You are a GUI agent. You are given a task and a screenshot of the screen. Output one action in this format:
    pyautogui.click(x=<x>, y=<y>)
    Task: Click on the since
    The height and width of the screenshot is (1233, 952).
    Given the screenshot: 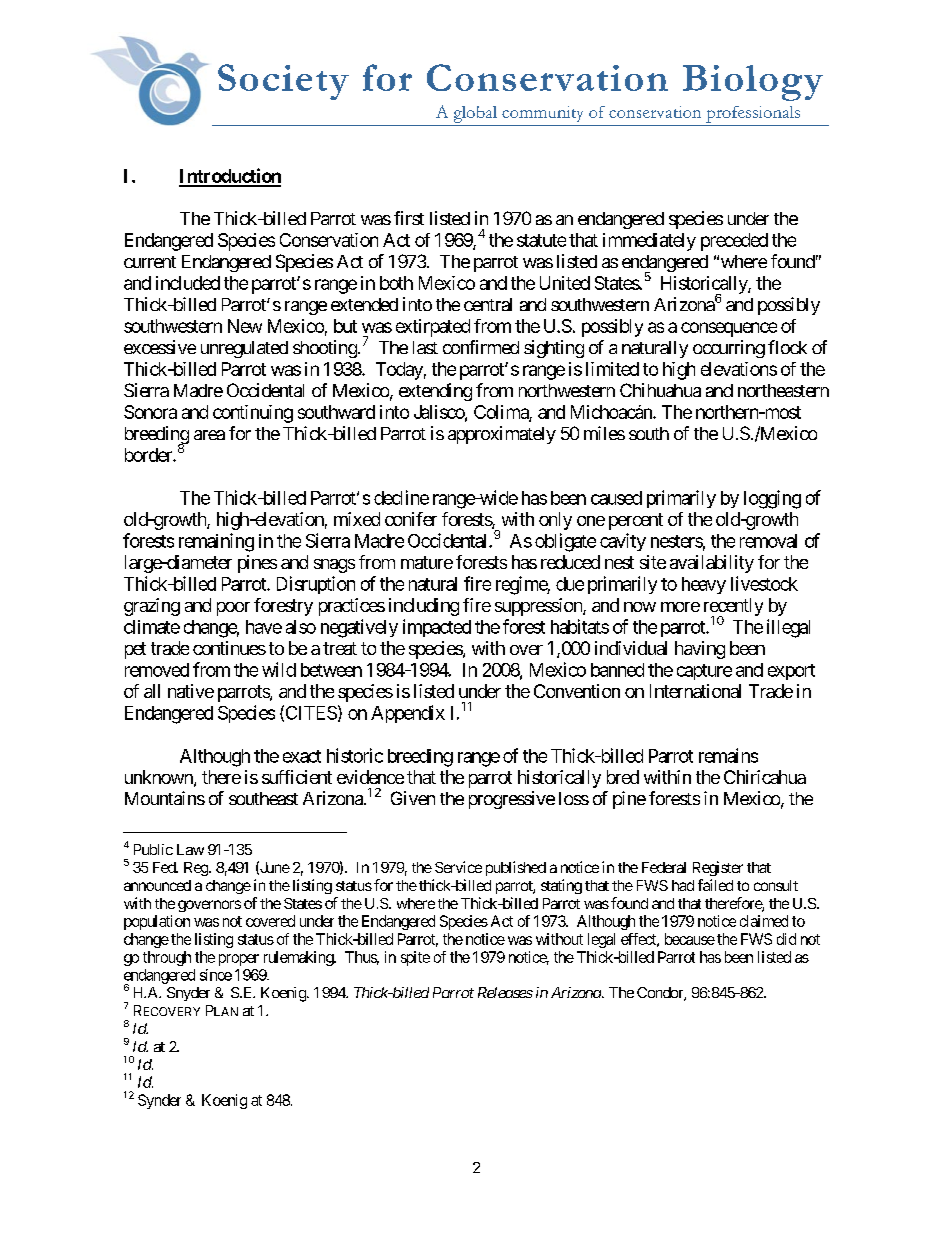 What is the action you would take?
    pyautogui.click(x=216, y=975)
